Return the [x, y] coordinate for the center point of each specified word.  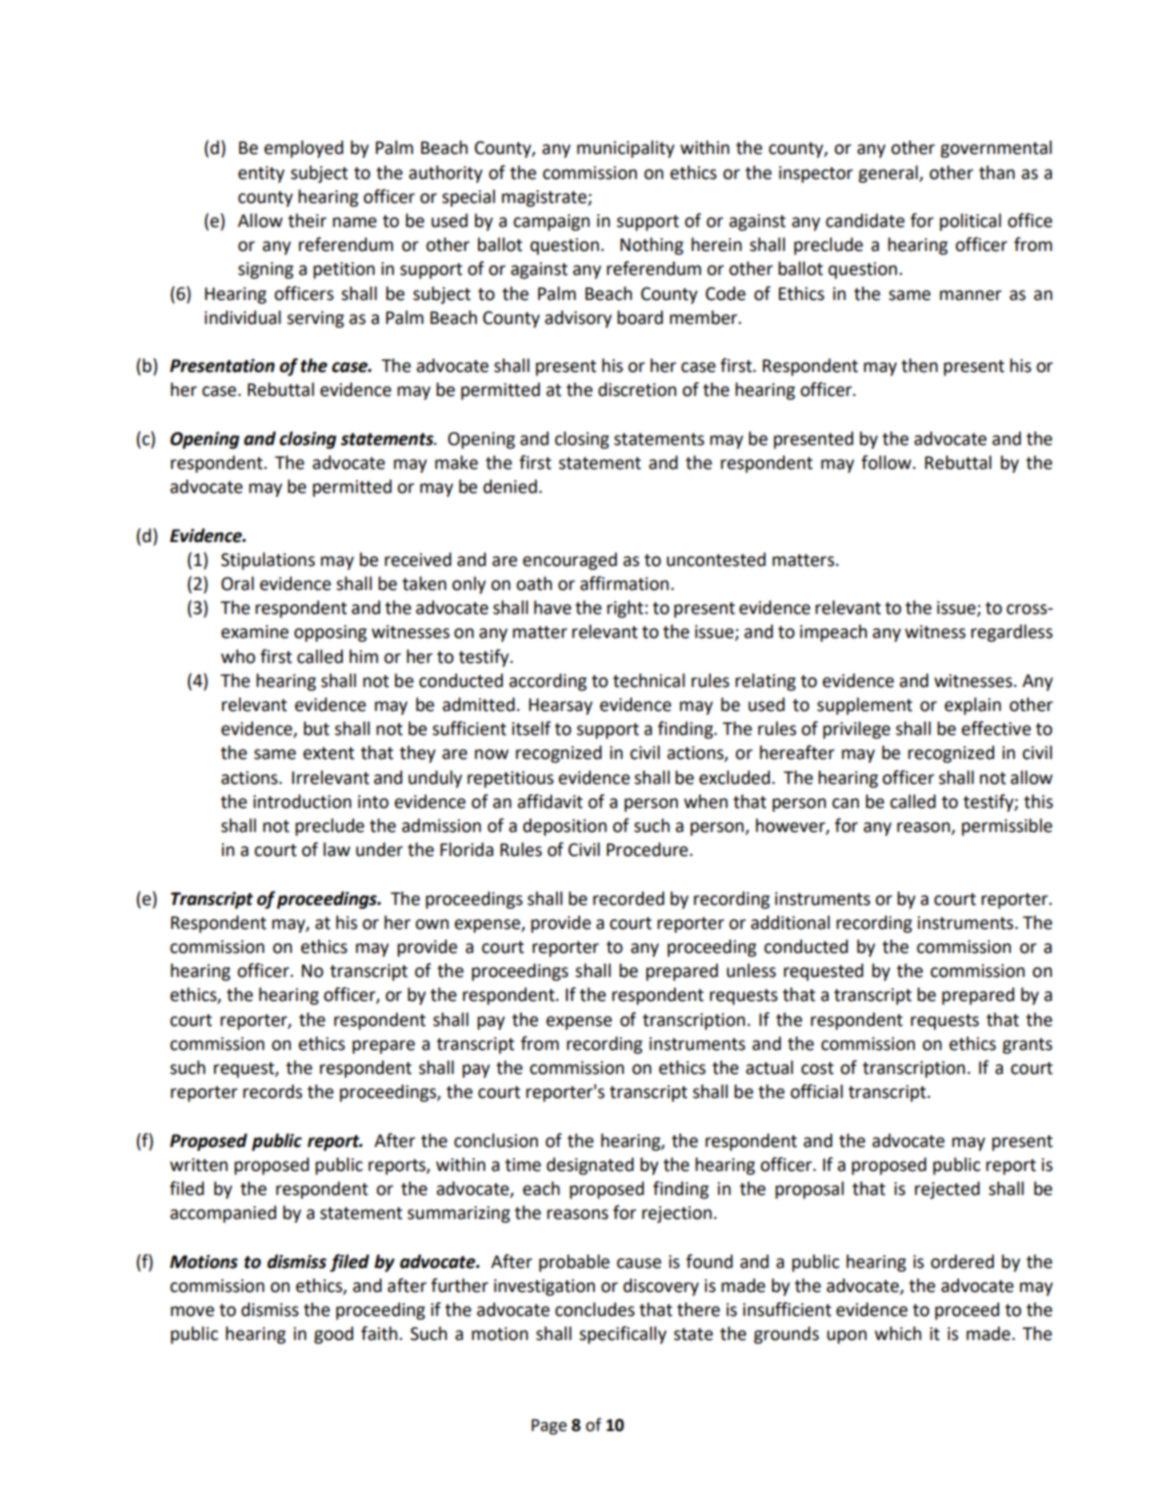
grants [1027, 1046]
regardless [1012, 633]
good [333, 1335]
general [889, 174]
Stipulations [268, 561]
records [272, 1091]
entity [261, 174]
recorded [628, 898]
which [898, 1333]
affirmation [624, 583]
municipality [626, 149]
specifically [623, 1335]
